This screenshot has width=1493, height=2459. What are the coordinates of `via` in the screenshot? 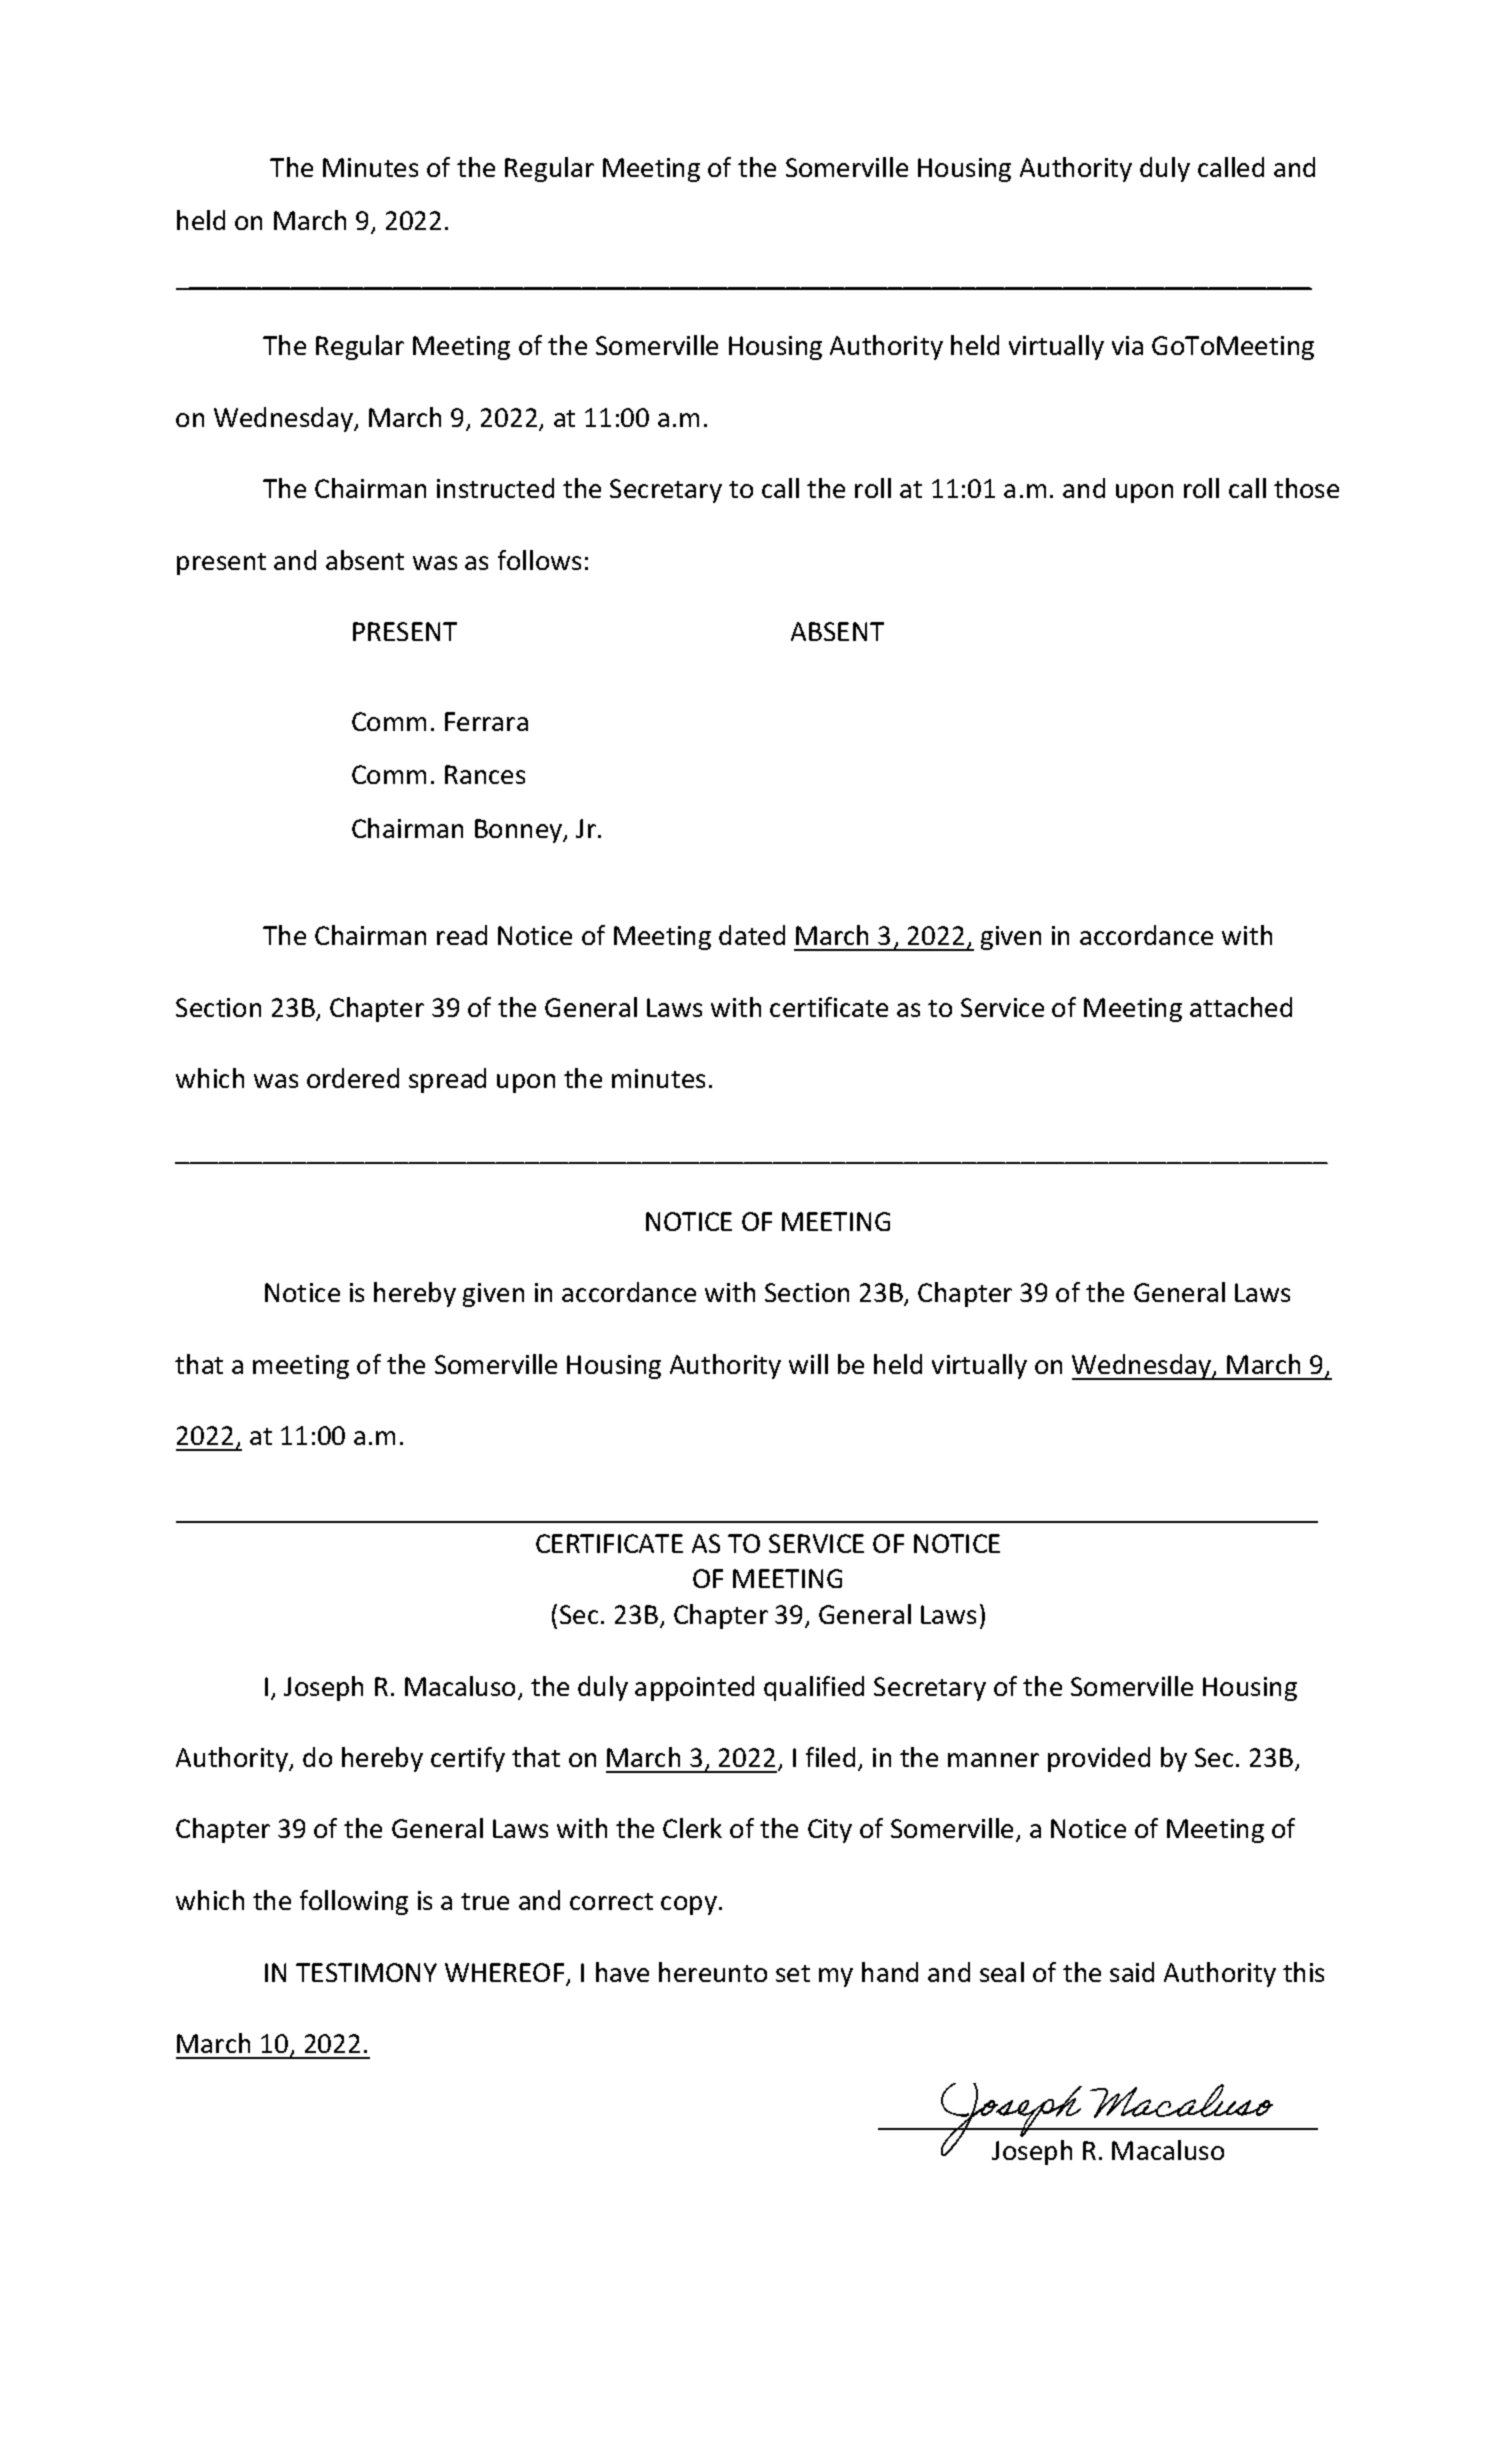 It's located at (1127, 345).
